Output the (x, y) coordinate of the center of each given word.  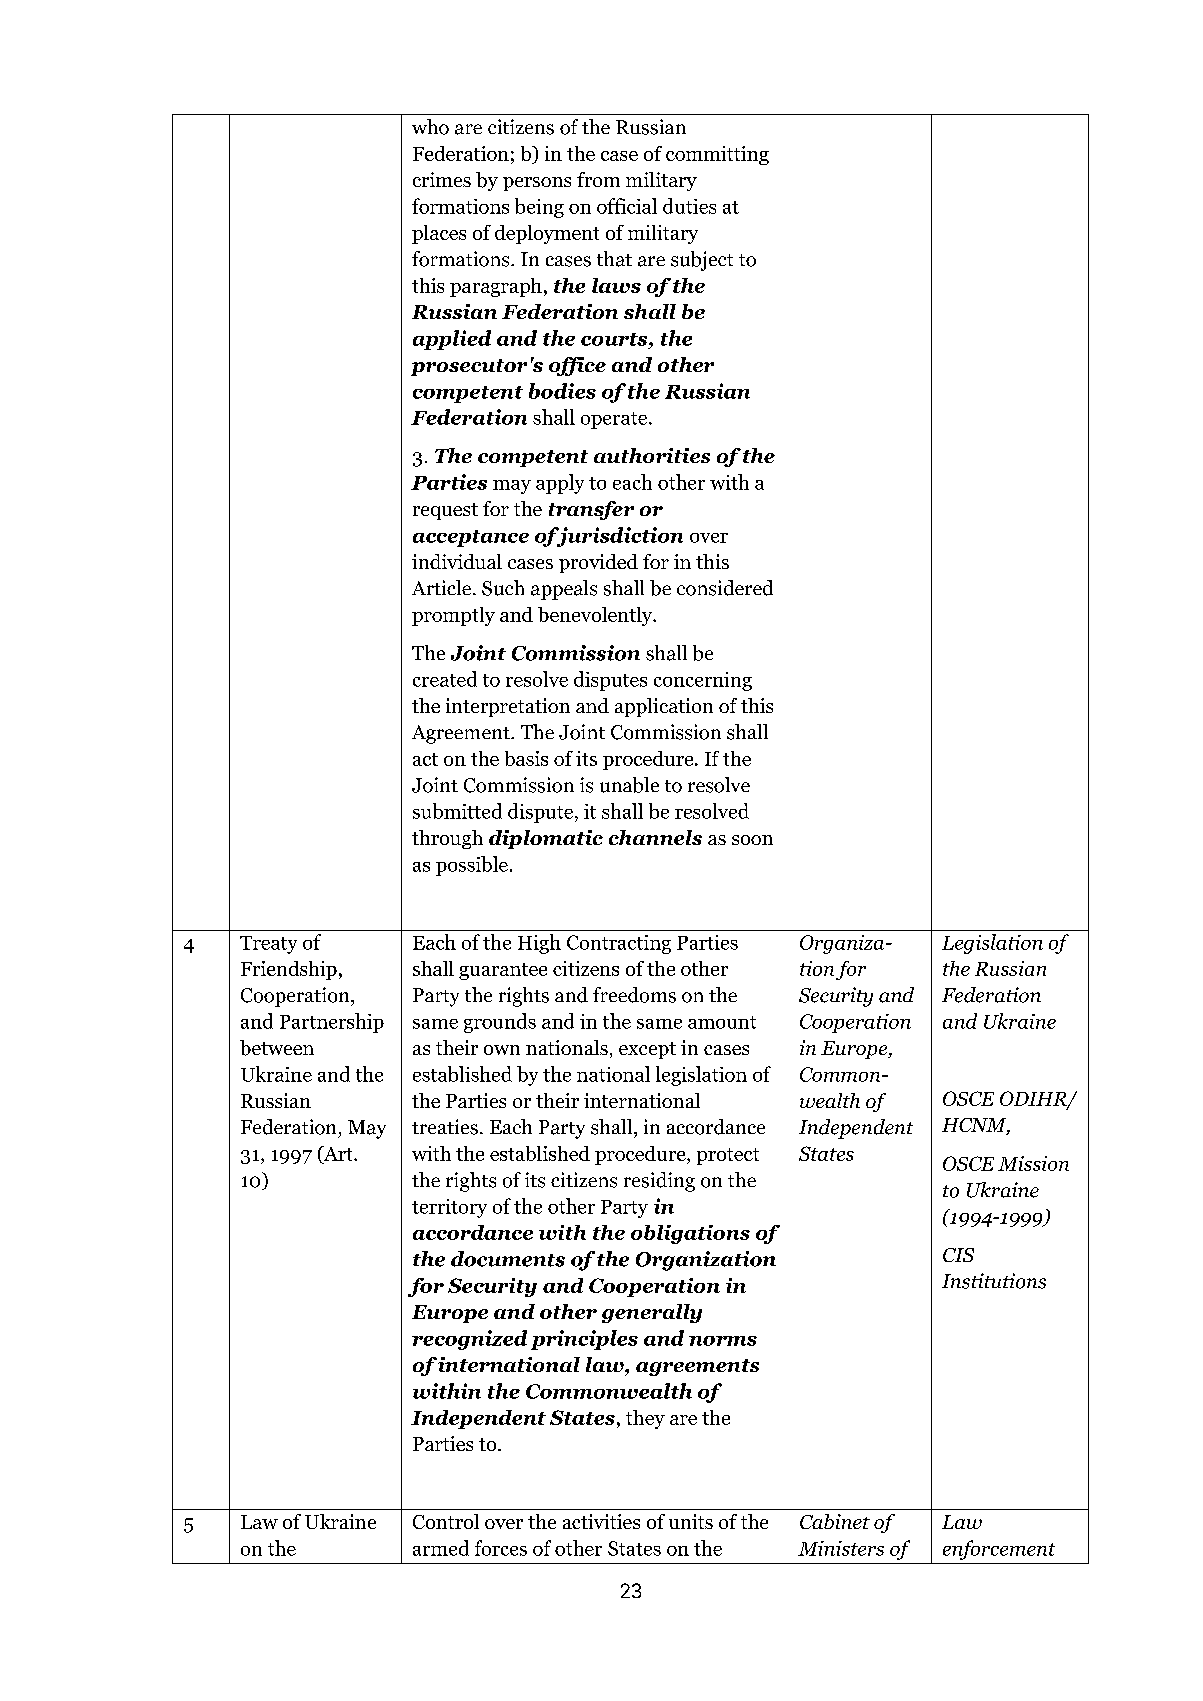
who (430, 127)
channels (655, 837)
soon (752, 840)
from (598, 179)
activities (601, 1521)
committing (717, 155)
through (447, 839)
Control (446, 1521)
